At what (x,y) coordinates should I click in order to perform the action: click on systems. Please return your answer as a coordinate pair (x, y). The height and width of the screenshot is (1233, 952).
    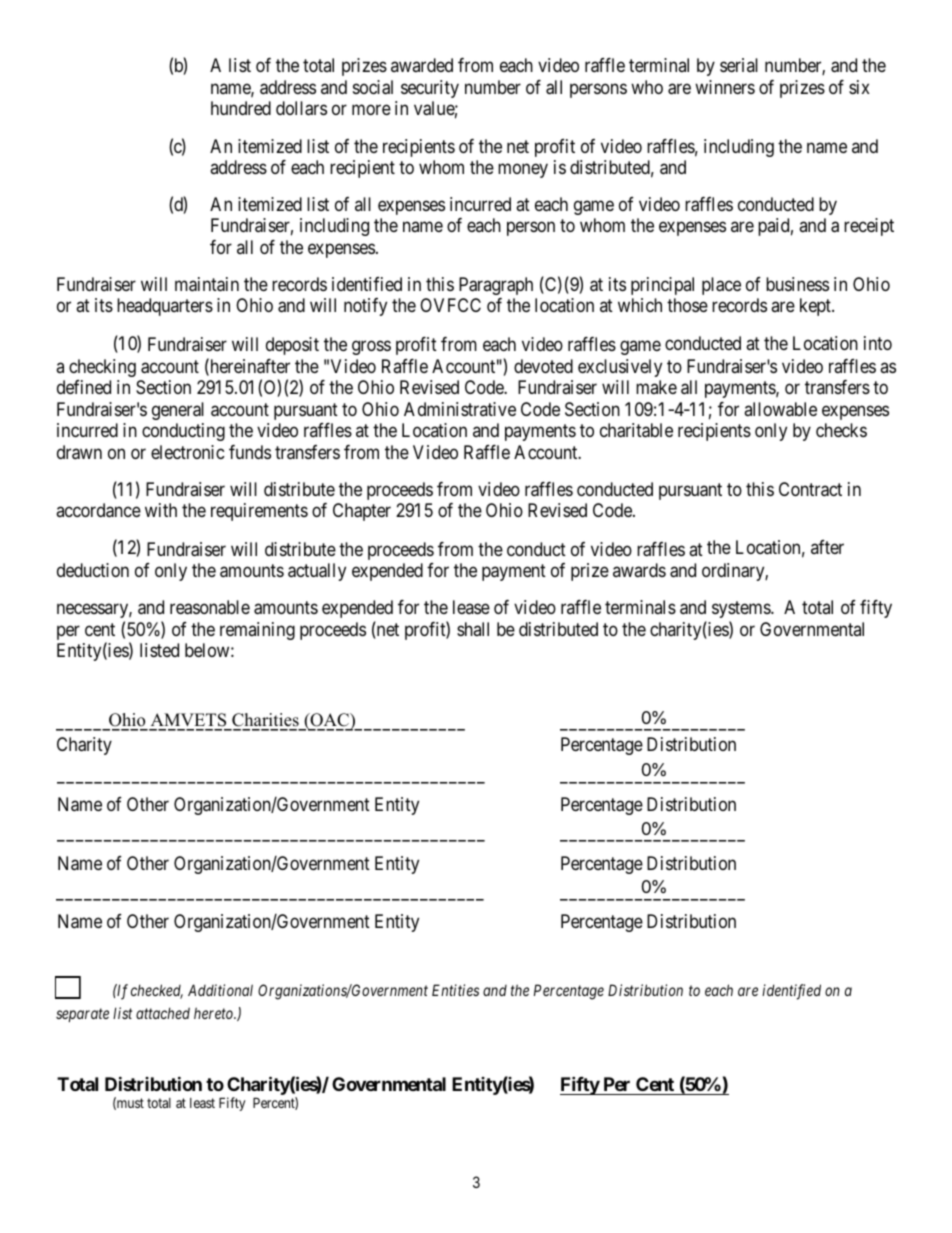
    Looking at the image, I should click on (742, 609).
